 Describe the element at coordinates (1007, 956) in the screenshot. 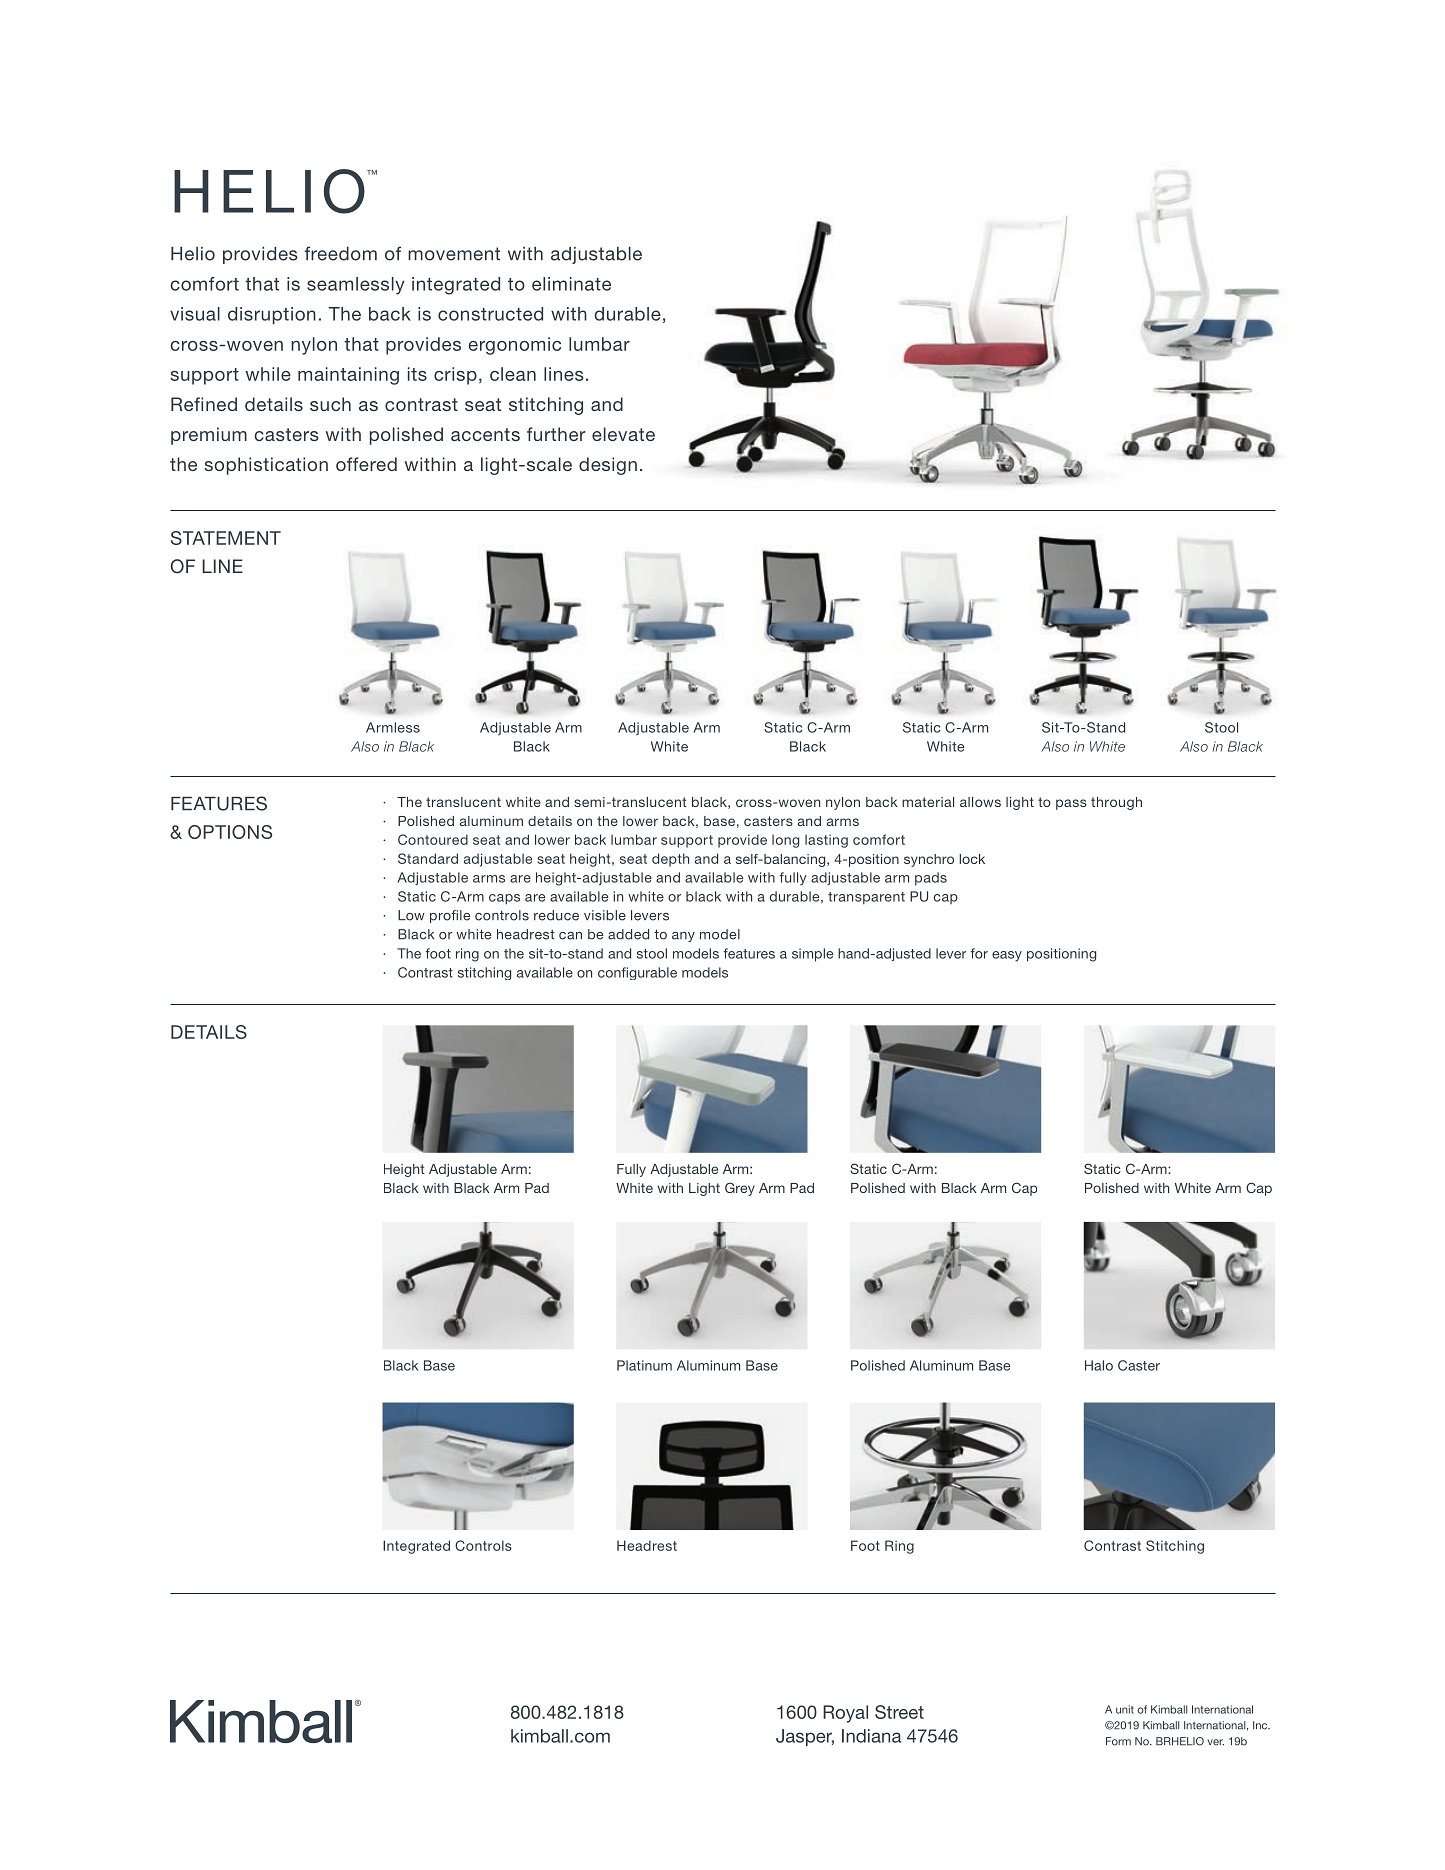

I see `easy` at that location.
